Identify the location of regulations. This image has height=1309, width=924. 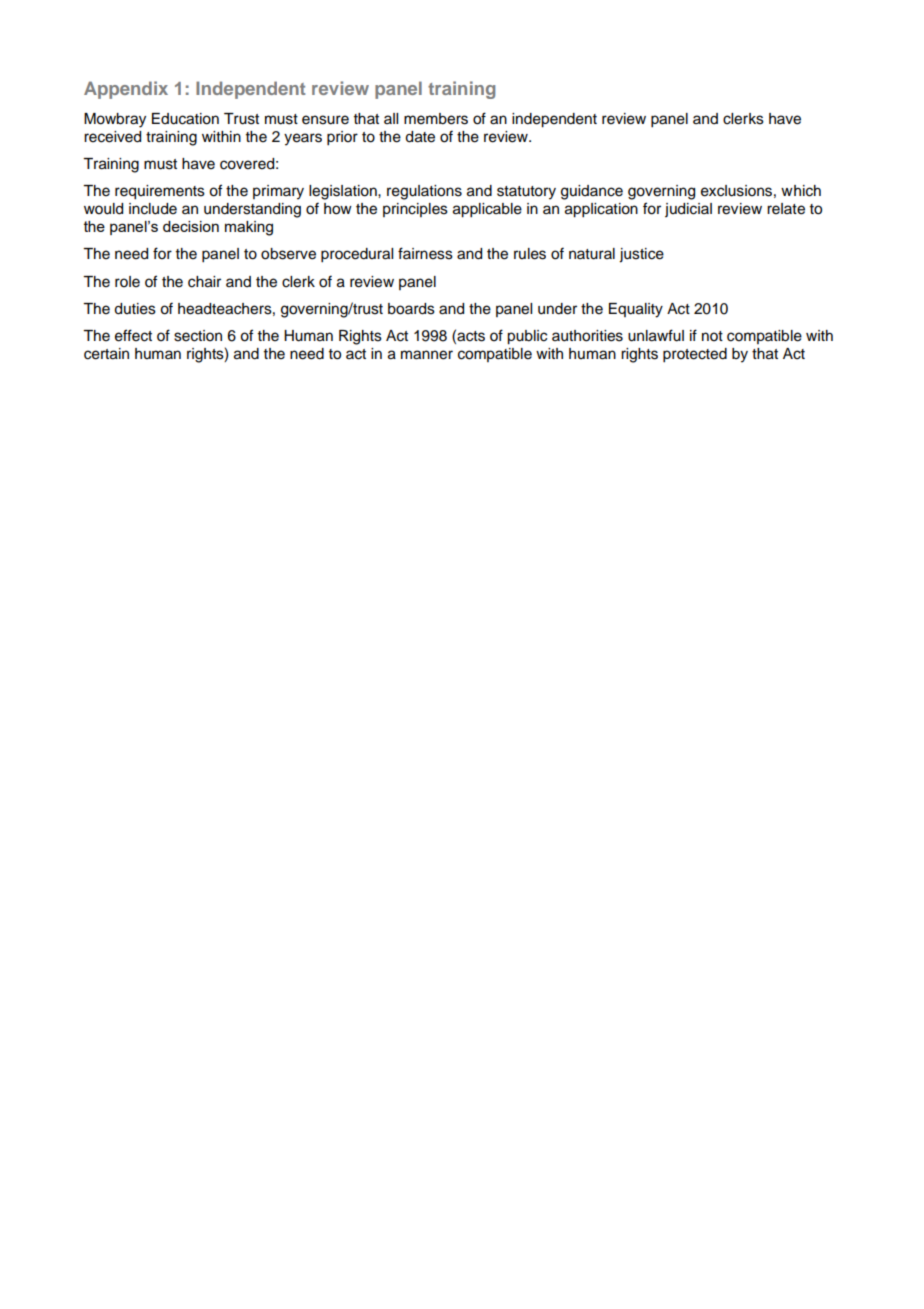
(424, 192).
